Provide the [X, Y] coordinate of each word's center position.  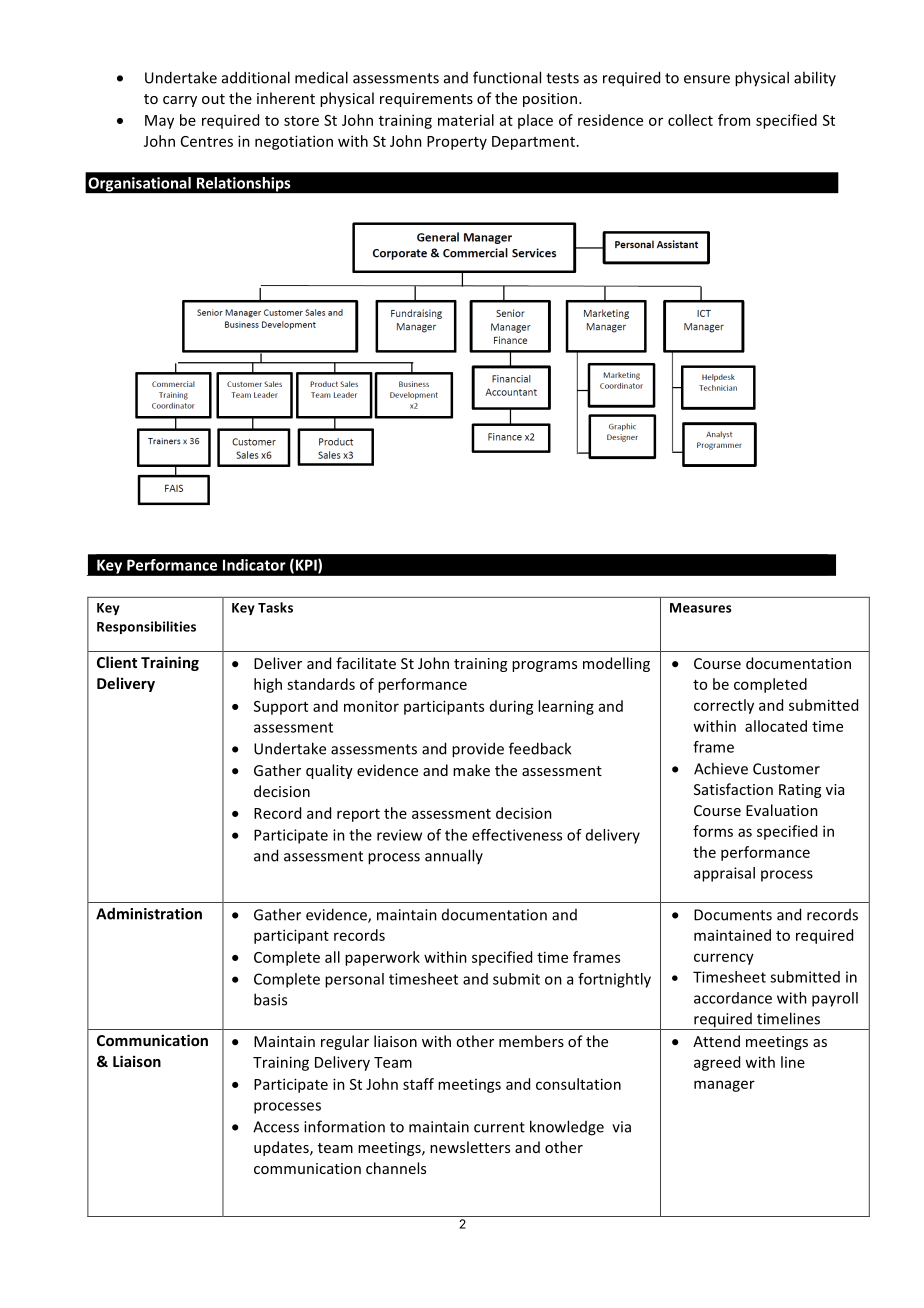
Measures [701, 608]
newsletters [470, 1147]
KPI [306, 566]
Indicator [254, 565]
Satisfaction [733, 789]
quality [329, 771]
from [734, 120]
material [466, 120]
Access [276, 1127]
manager [724, 1086]
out [213, 99]
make [471, 770]
